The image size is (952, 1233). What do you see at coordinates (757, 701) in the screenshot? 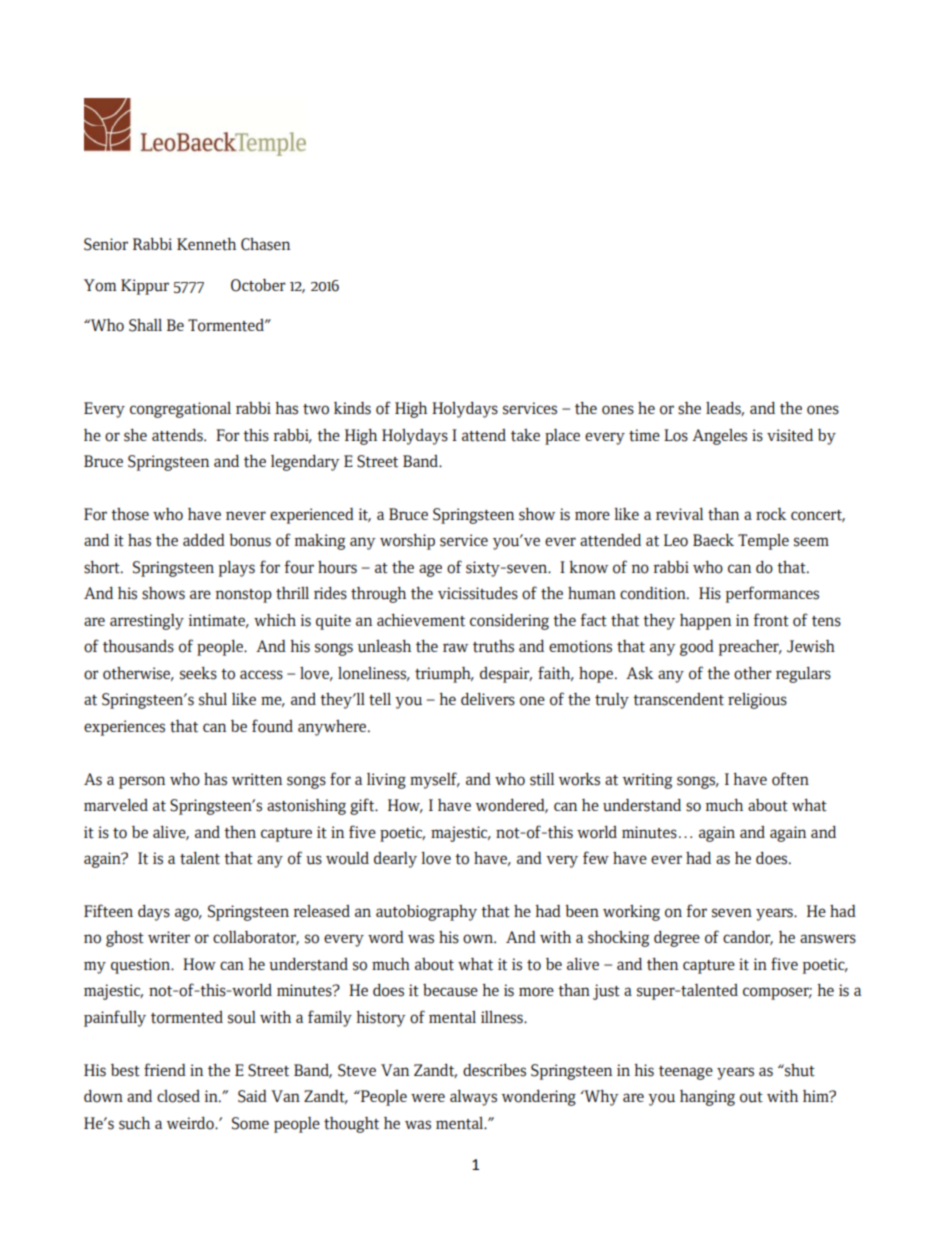
I see `religious` at bounding box center [757, 701].
